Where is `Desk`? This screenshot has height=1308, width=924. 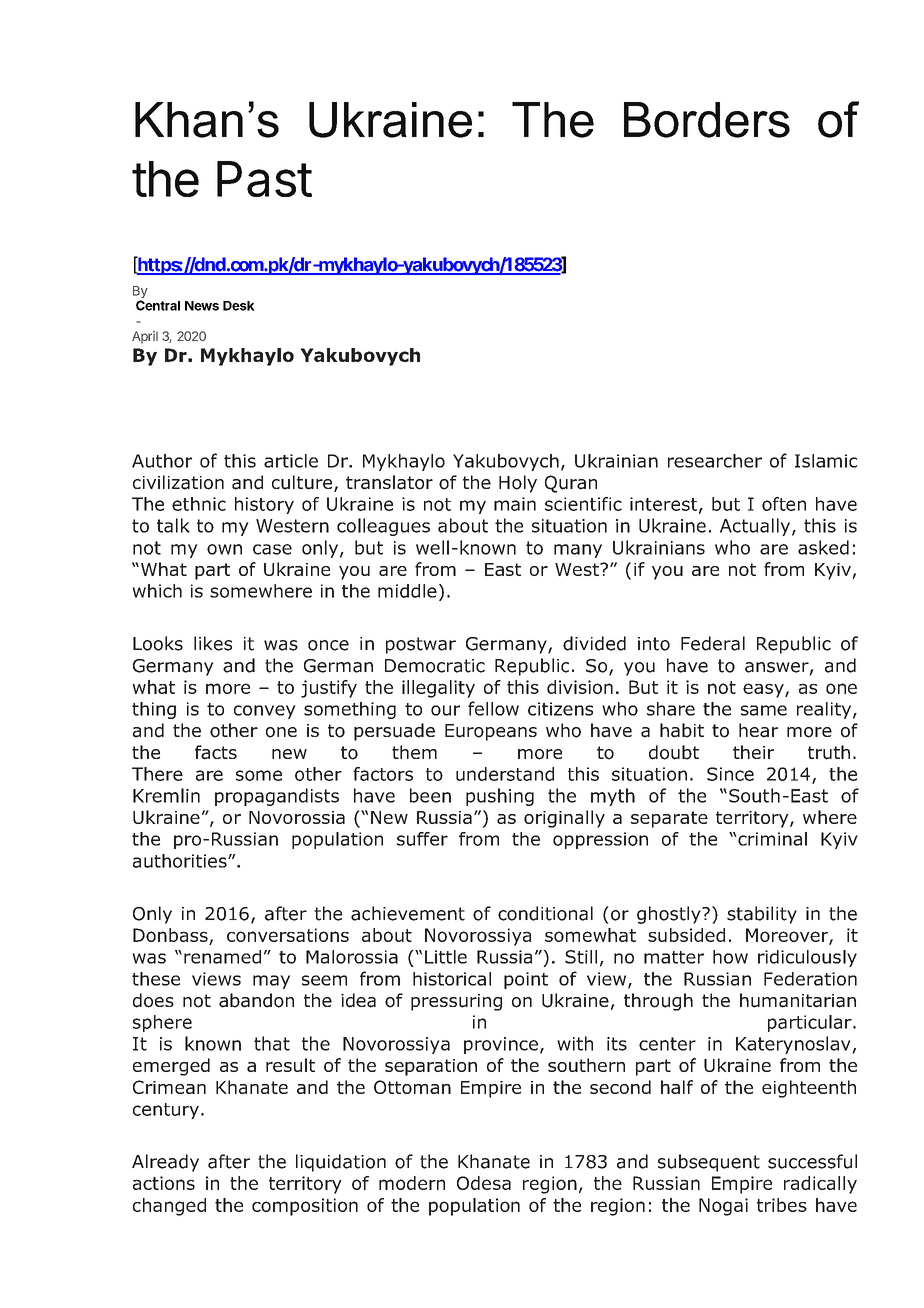
Desk is located at coordinates (239, 306).
